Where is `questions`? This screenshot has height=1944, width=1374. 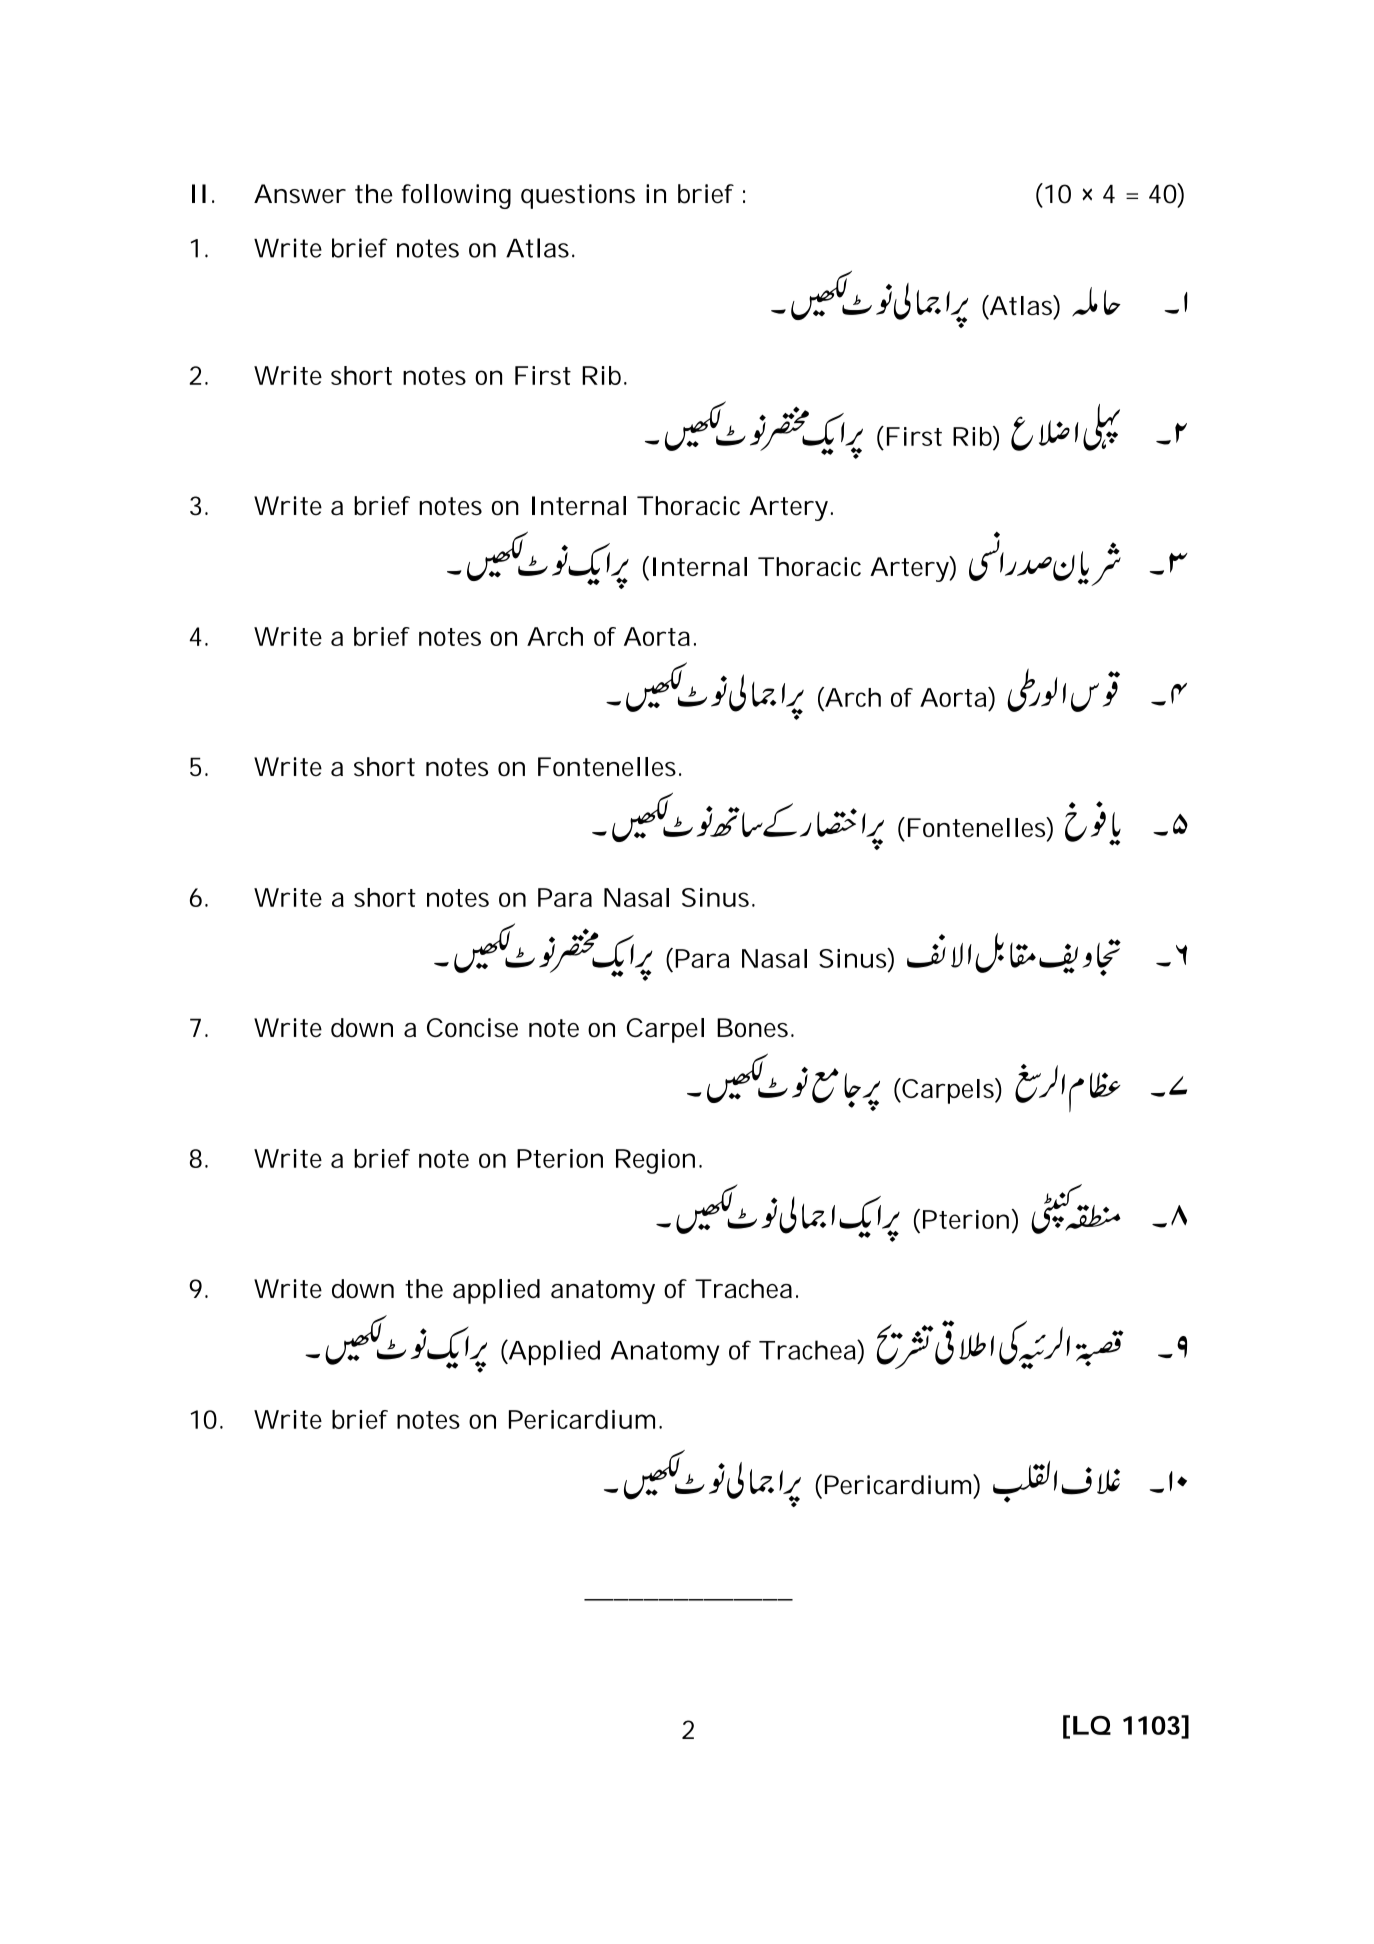
questions is located at coordinates (578, 196).
